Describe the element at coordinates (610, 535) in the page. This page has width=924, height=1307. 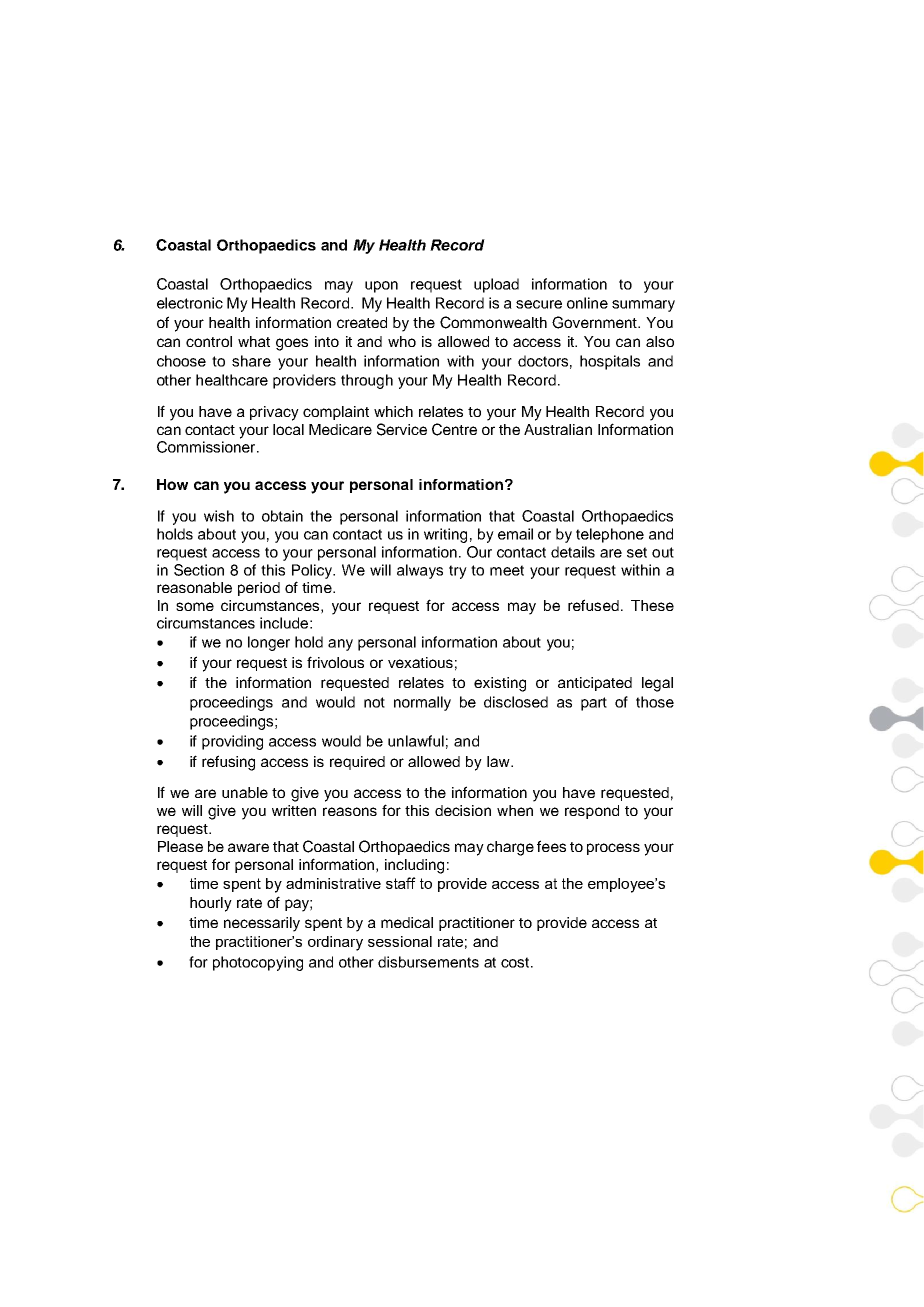
I see `telephone` at that location.
